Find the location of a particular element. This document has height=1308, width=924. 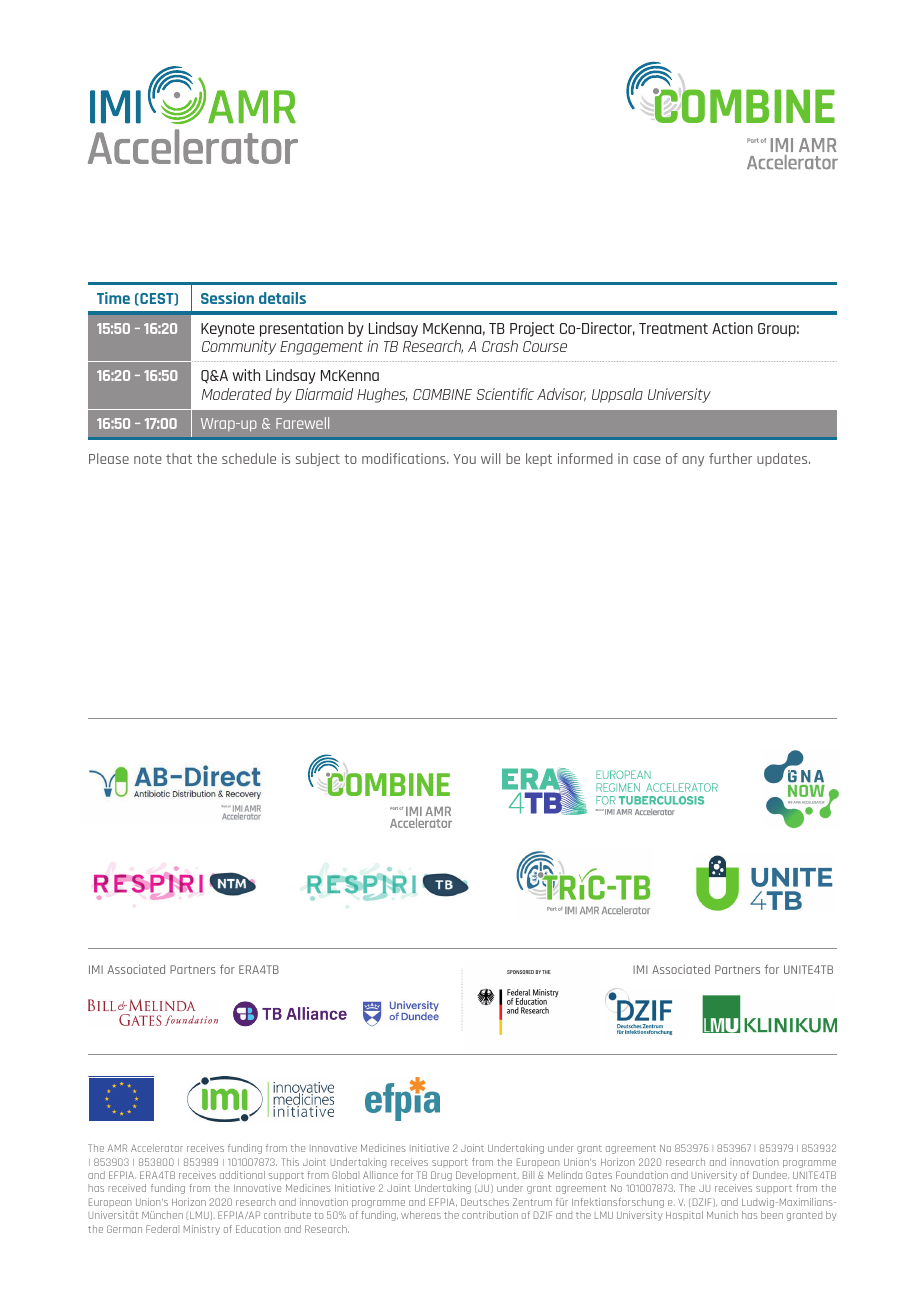

Ministry is located at coordinates (202, 1230).
